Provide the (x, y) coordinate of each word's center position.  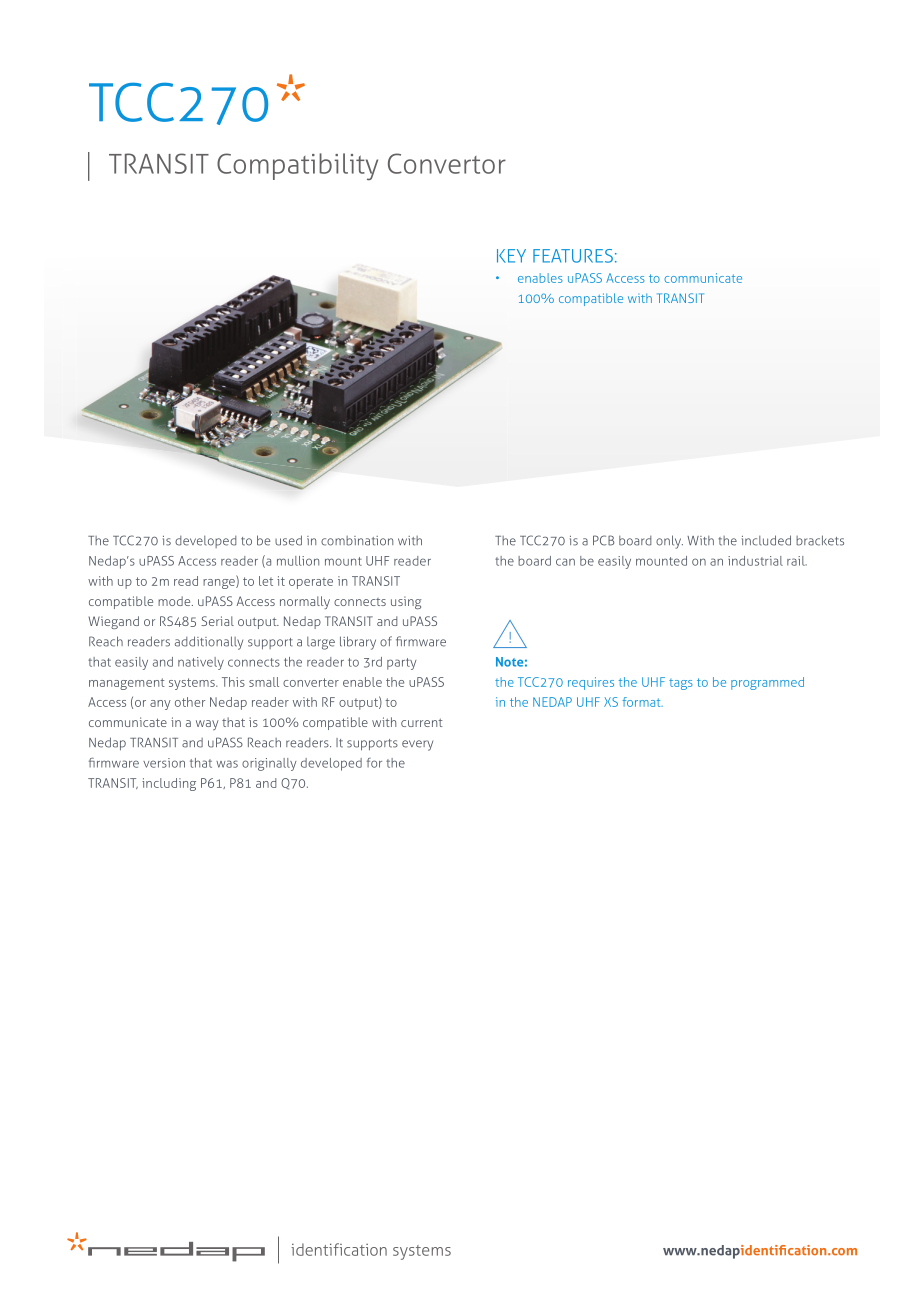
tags (681, 684)
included (766, 540)
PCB (604, 540)
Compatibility (297, 166)
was (227, 764)
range (220, 582)
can (565, 562)
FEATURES (573, 256)
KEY (511, 256)
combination (357, 541)
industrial (755, 561)
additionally (209, 643)
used (288, 540)
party (401, 664)
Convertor (447, 163)
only (669, 542)
